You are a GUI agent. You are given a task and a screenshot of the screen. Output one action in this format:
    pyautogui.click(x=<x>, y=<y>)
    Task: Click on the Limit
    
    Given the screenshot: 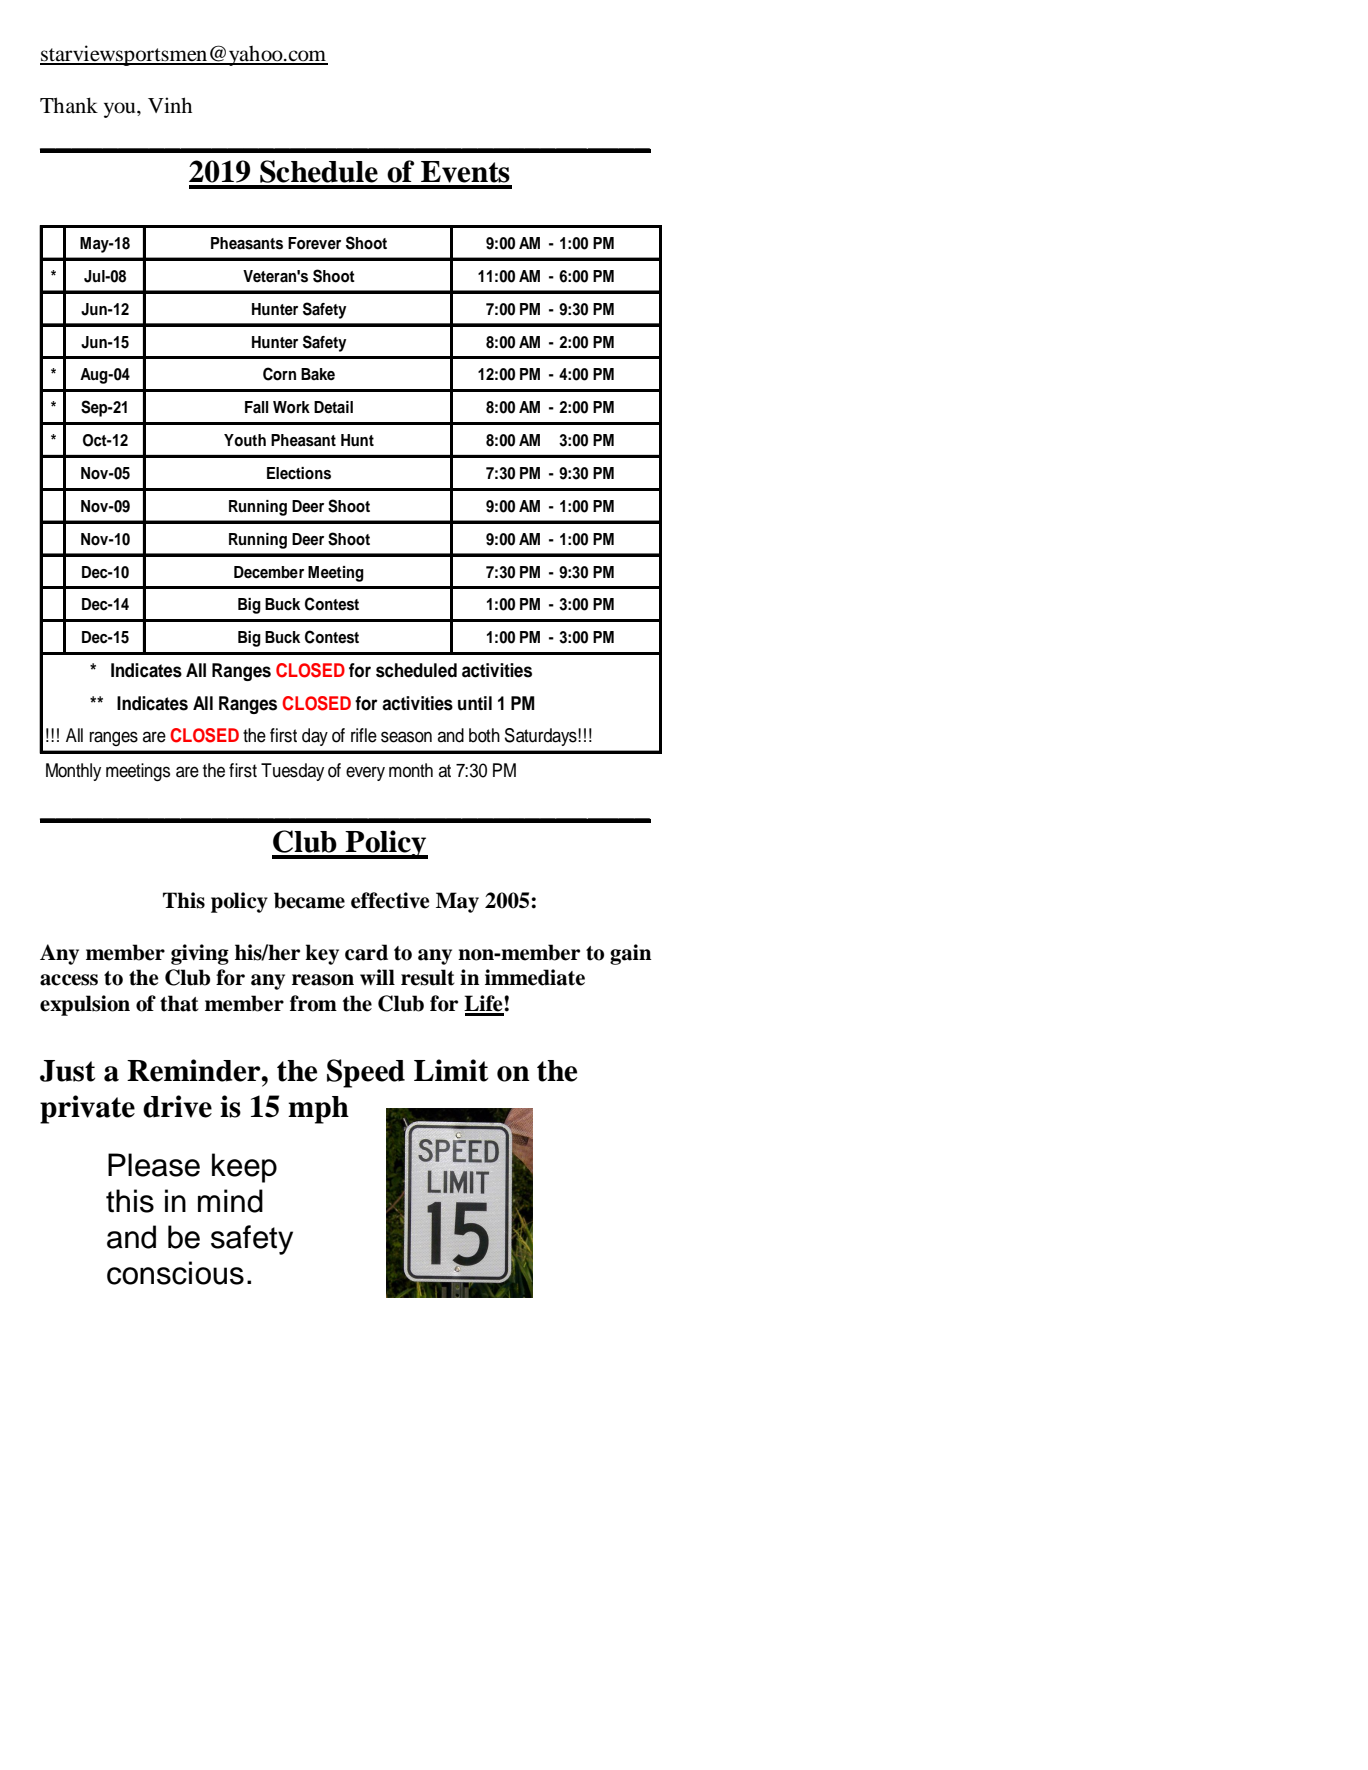 What is the action you would take?
    pyautogui.click(x=451, y=1070)
